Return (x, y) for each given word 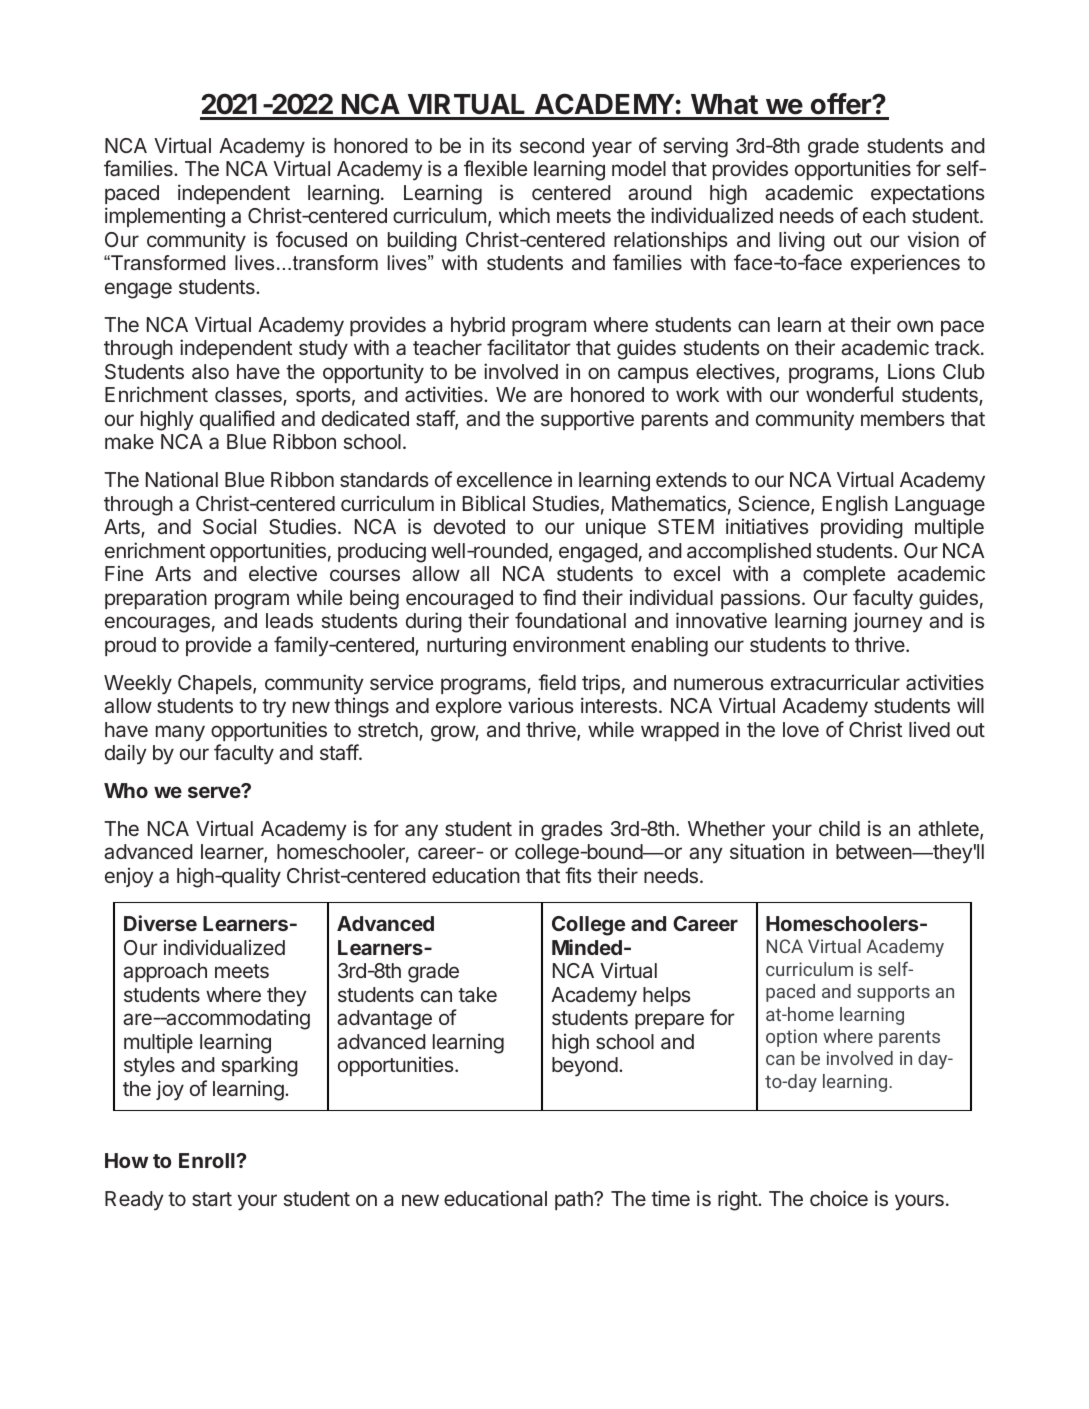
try (274, 708)
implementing (165, 217)
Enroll (208, 1160)
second (552, 145)
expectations (928, 194)
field (557, 682)
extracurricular (835, 682)
